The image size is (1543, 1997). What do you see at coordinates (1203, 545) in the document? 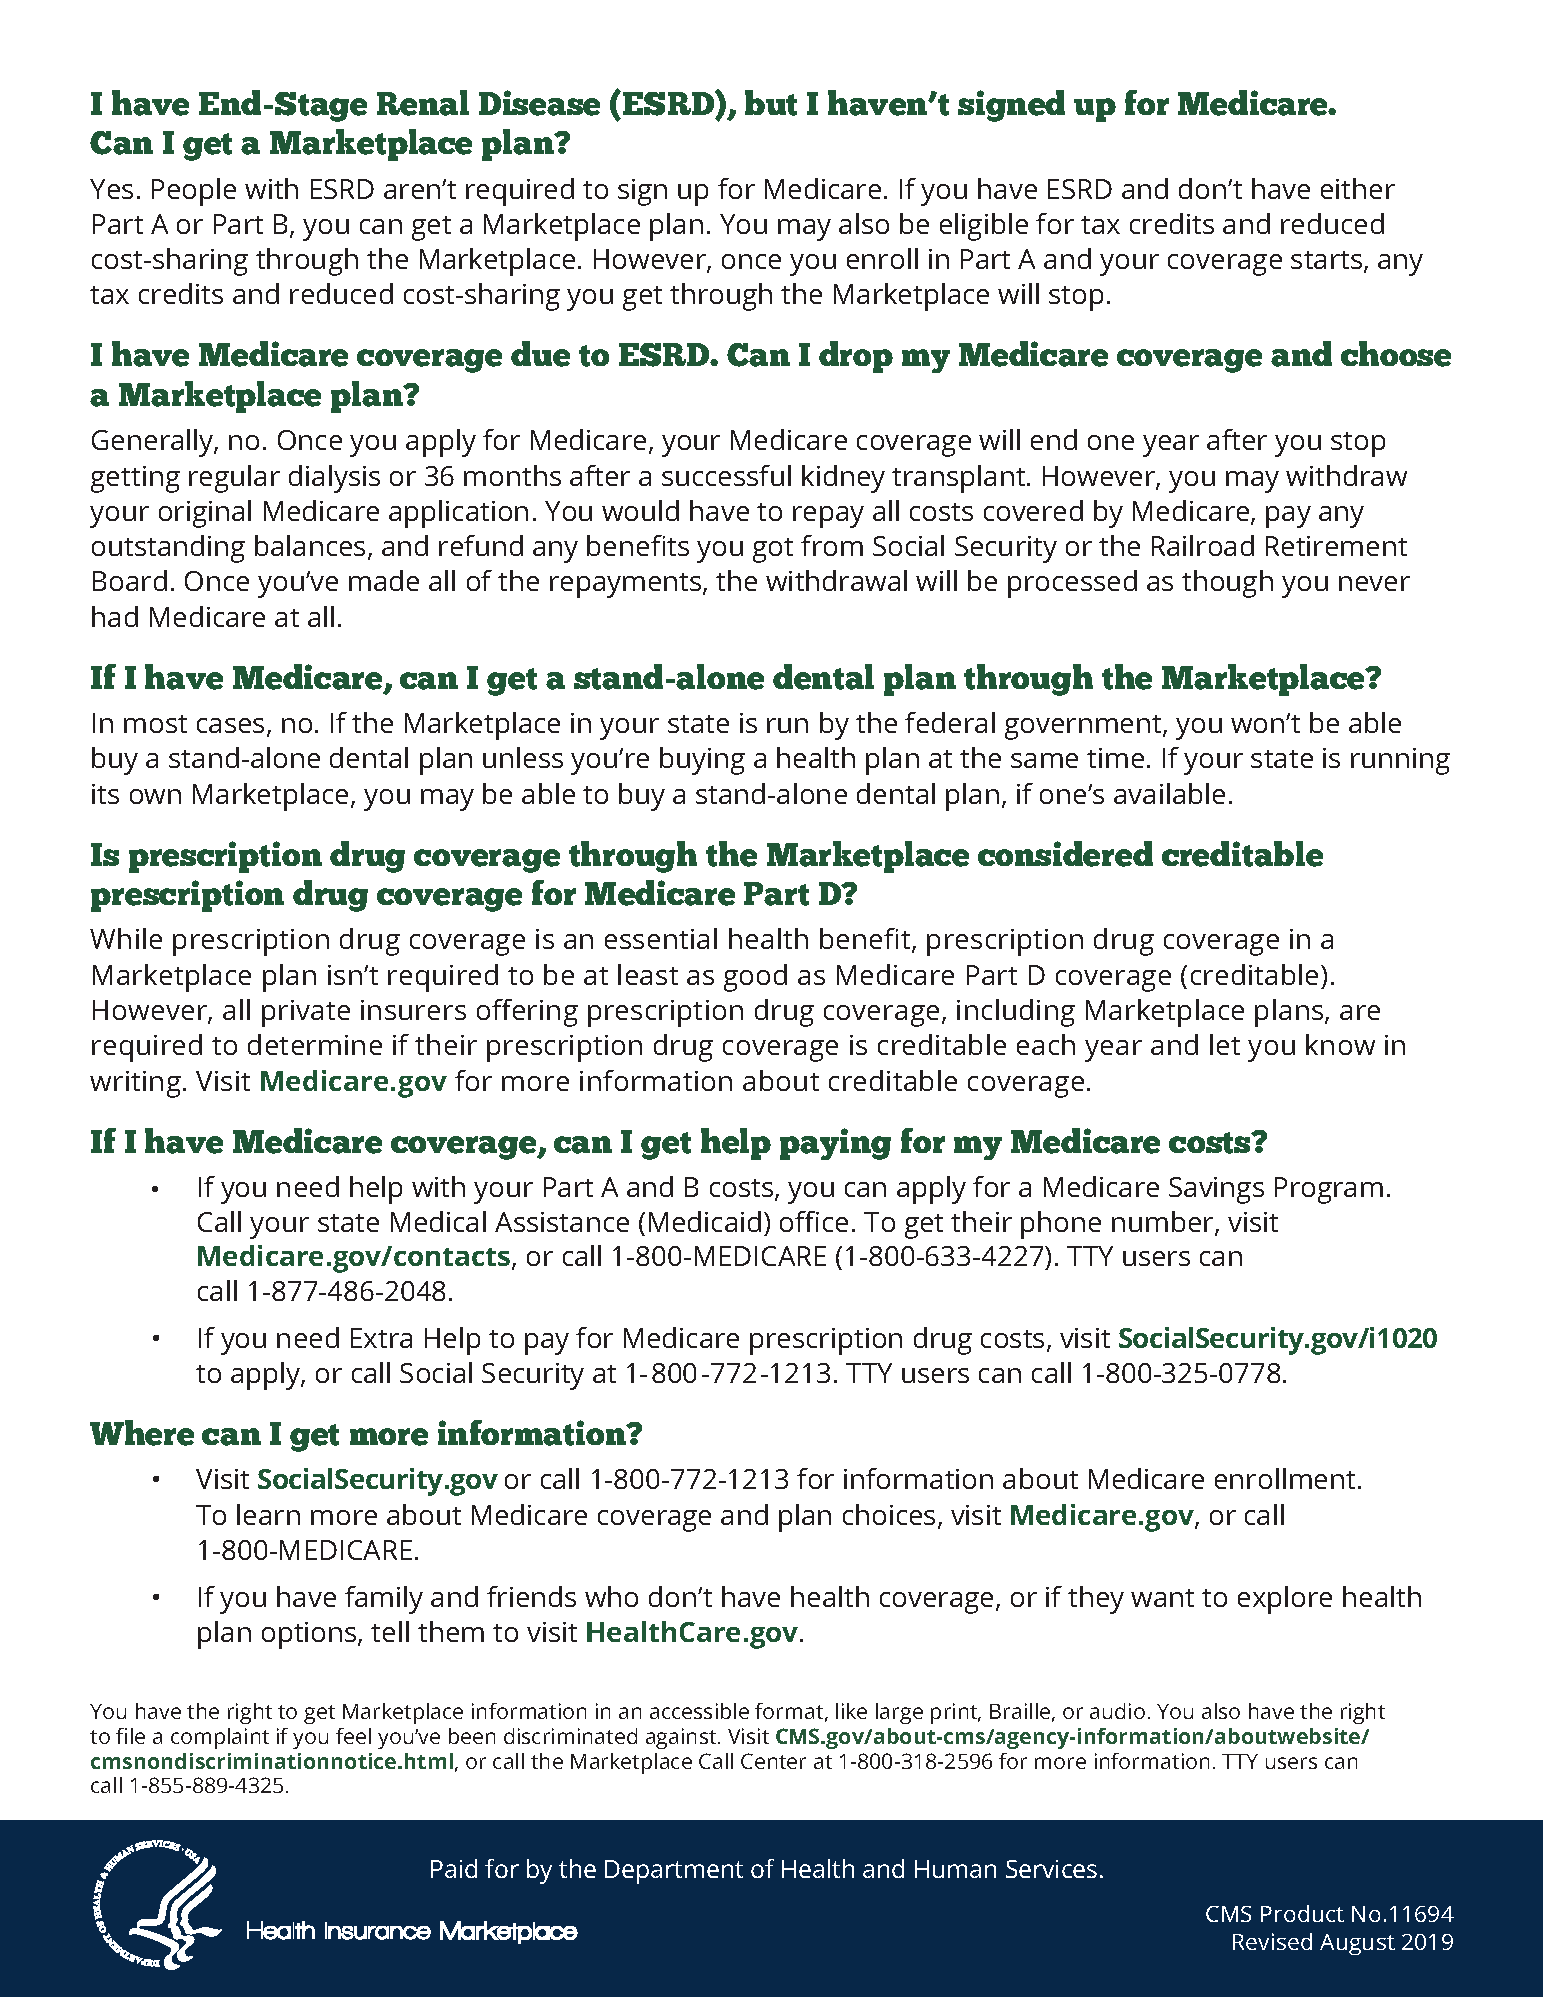
I see `Railroad` at bounding box center [1203, 545].
